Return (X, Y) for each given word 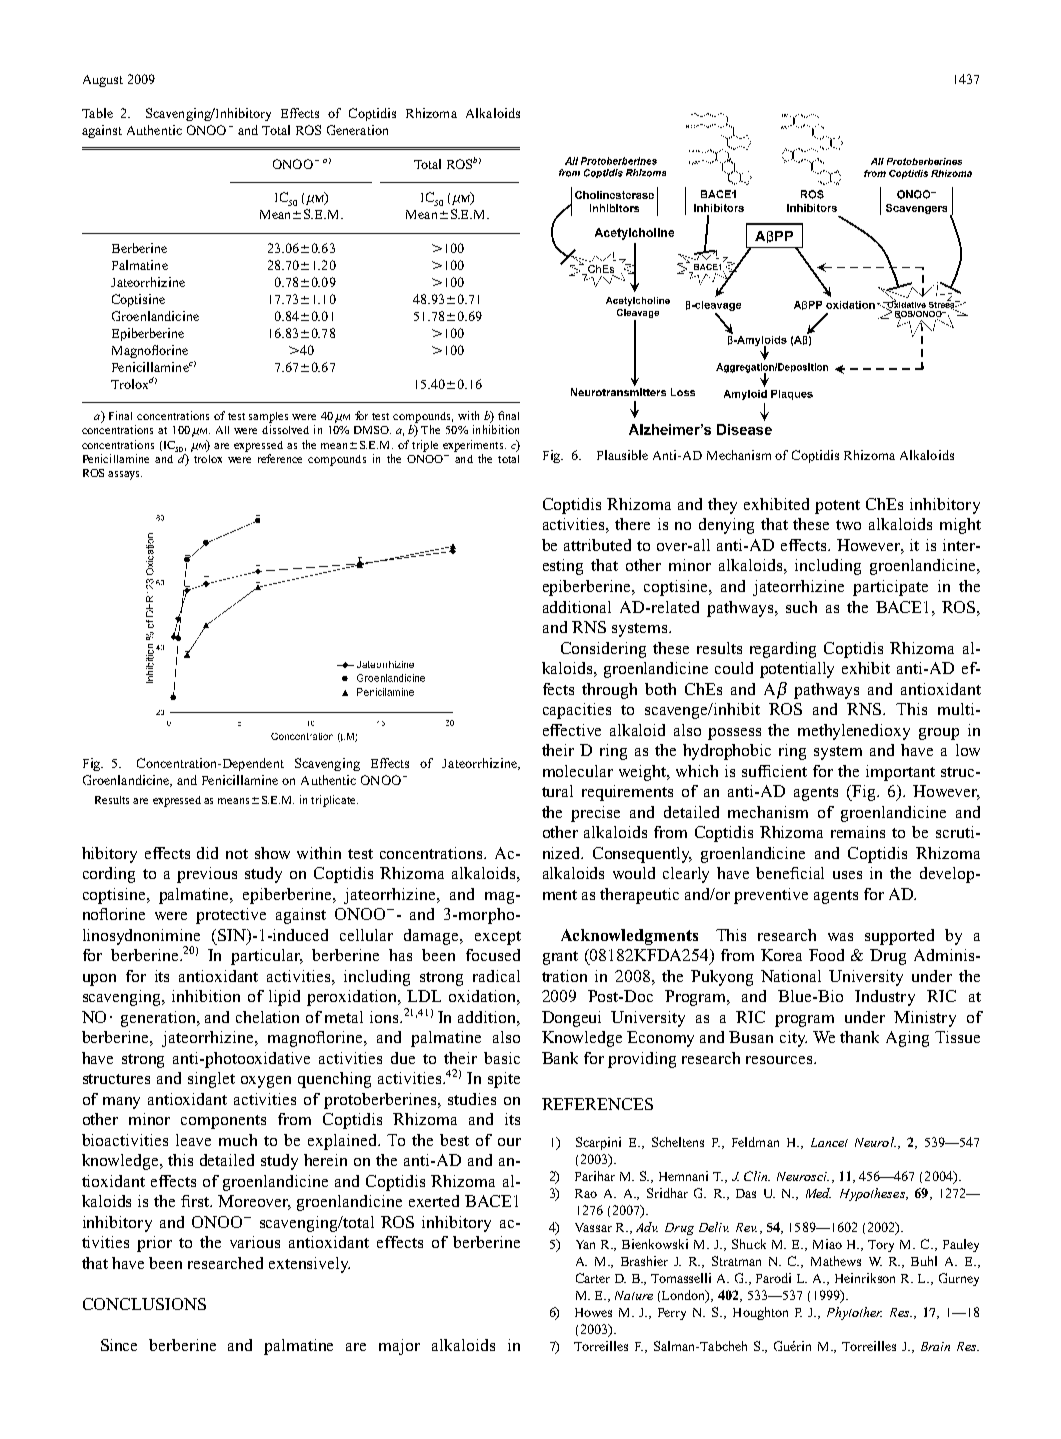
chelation (267, 1017)
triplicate (334, 801)
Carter (593, 1278)
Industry (885, 998)
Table (97, 113)
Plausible (622, 455)
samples (268, 417)
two (848, 525)
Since (119, 1345)
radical (496, 976)
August (103, 81)
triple (425, 446)
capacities (577, 711)
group (939, 734)
